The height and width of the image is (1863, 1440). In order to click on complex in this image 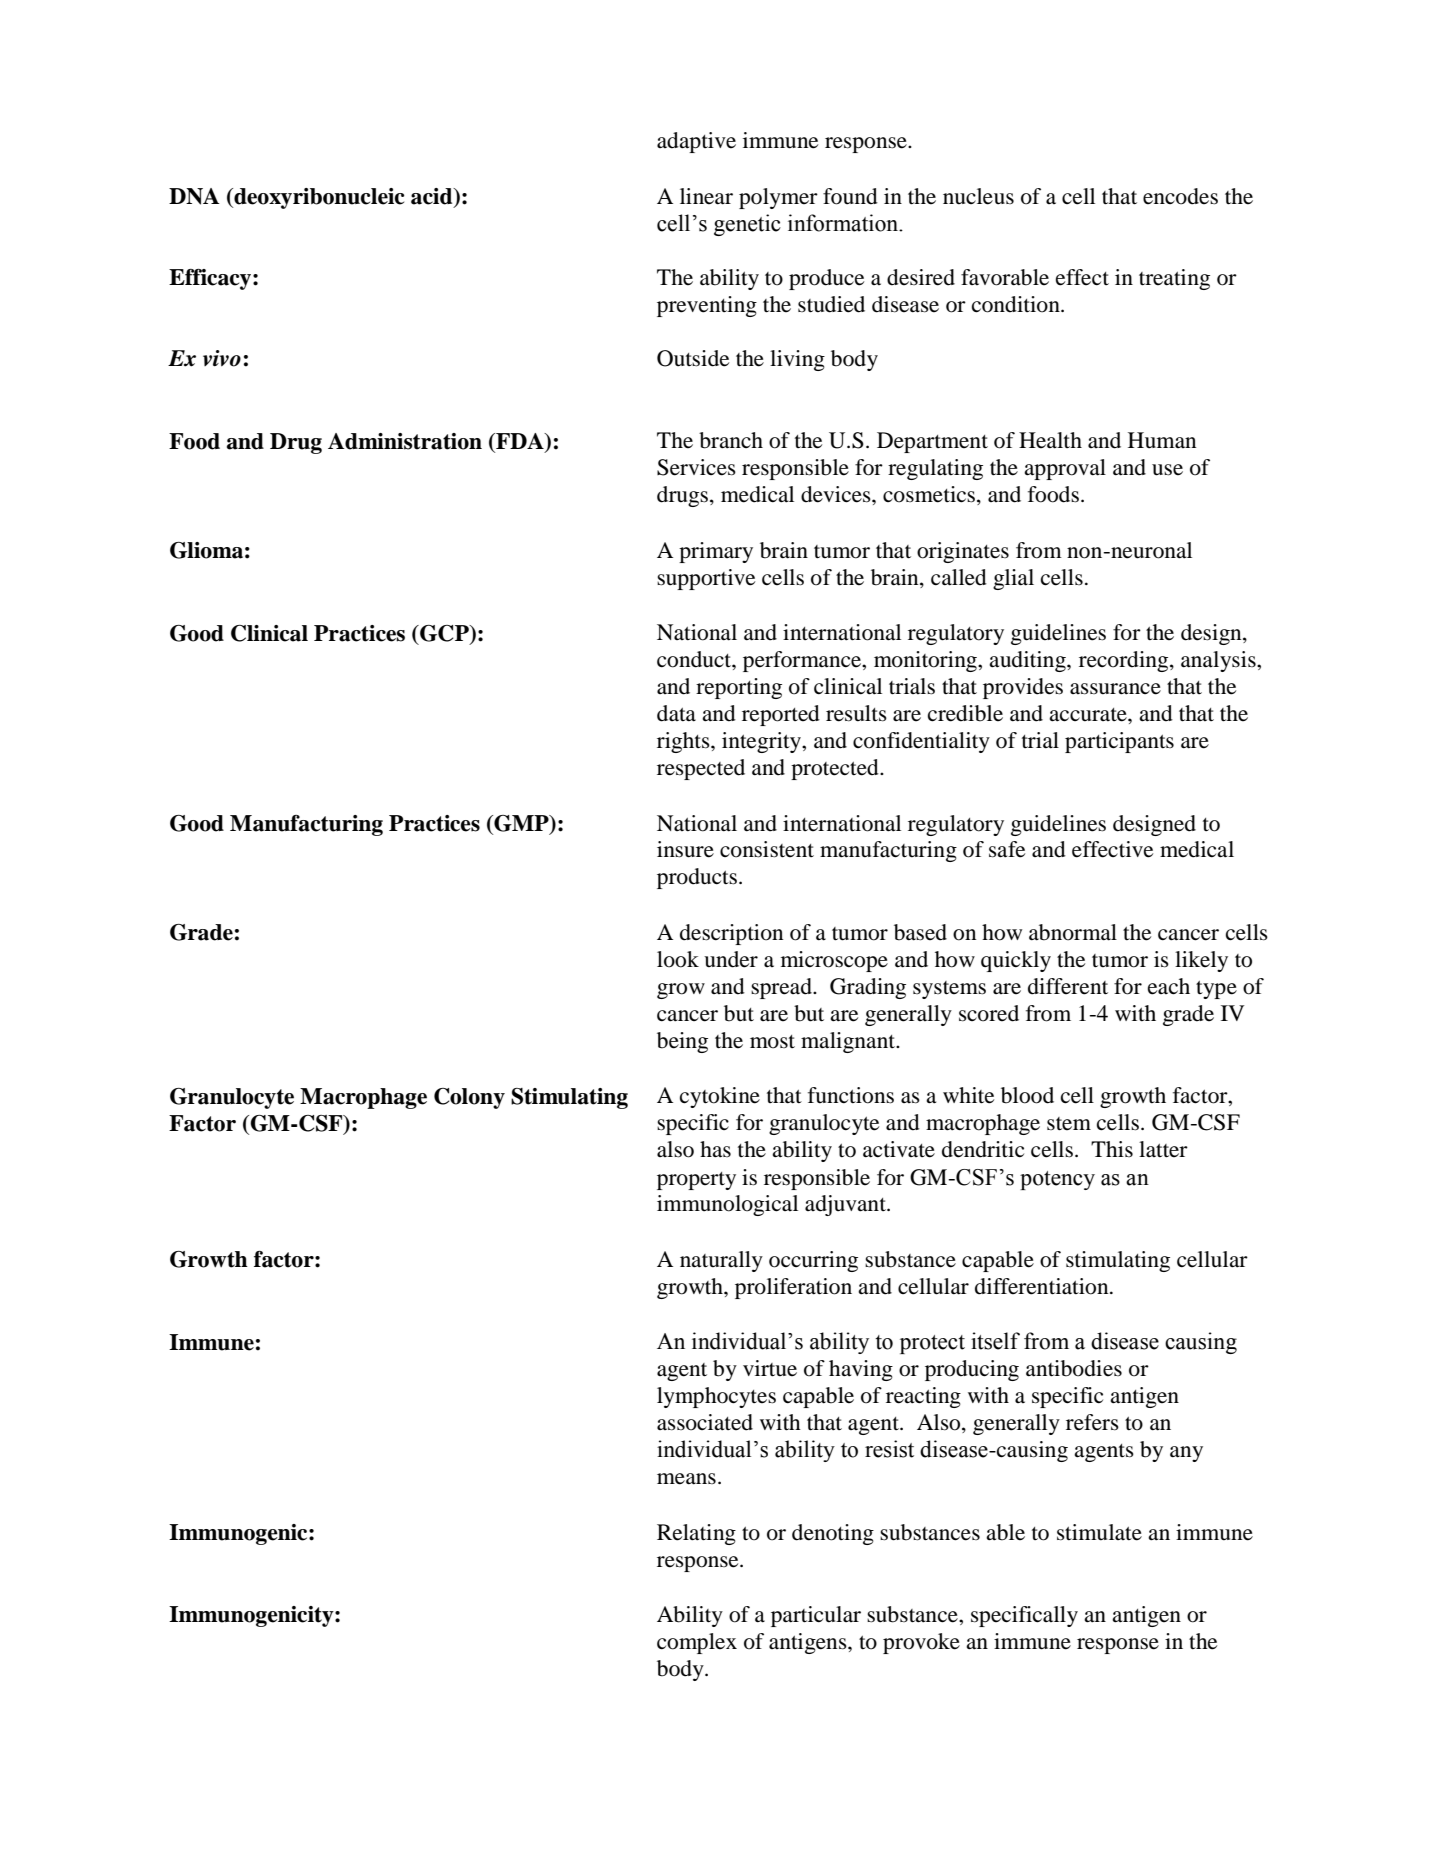, I will do `click(697, 1643)`.
